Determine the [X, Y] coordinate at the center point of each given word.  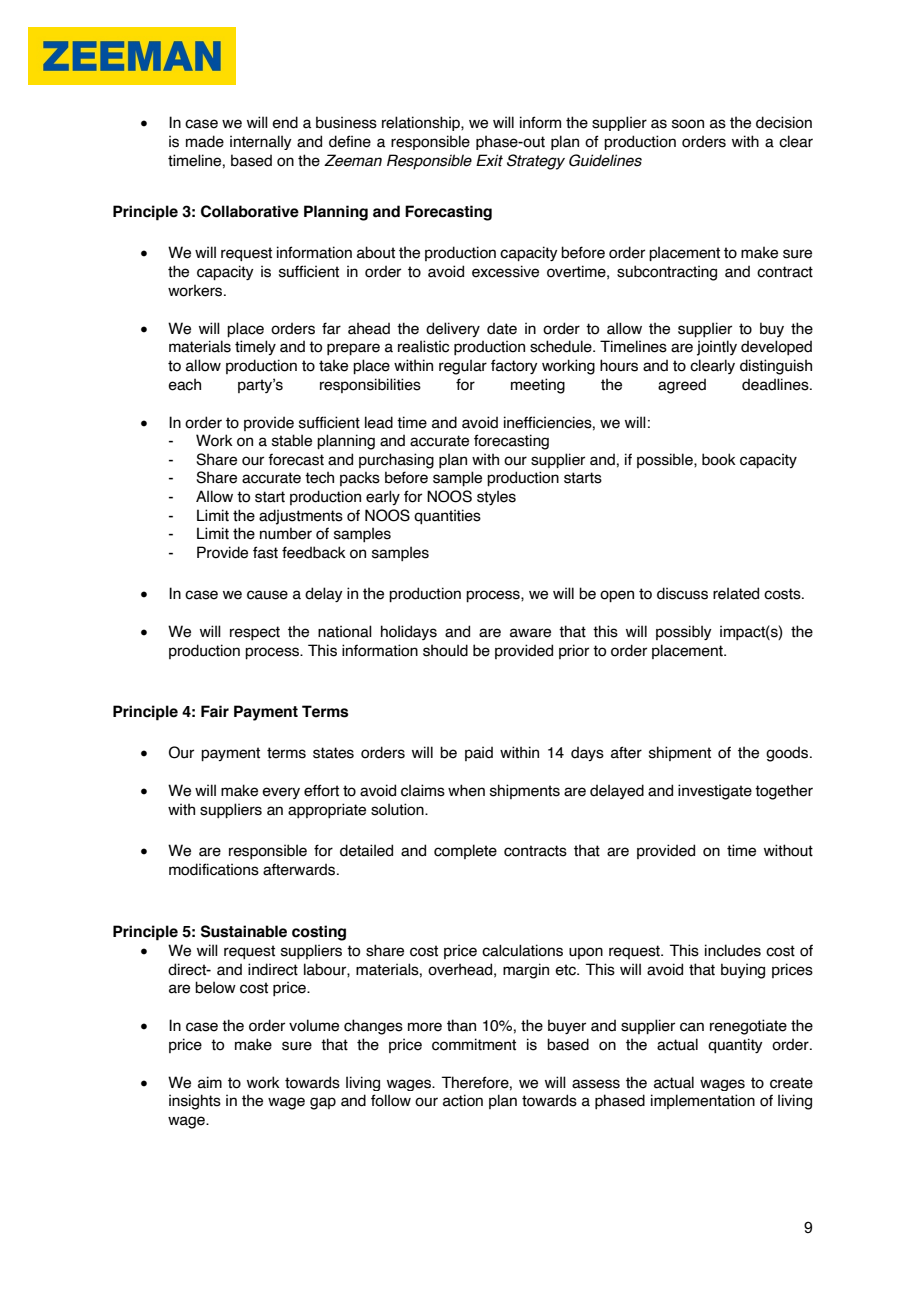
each [184, 384]
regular [463, 367]
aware [530, 633]
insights [195, 1102]
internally [261, 142]
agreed [682, 386]
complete [465, 851]
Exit [489, 160]
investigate [715, 792]
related [736, 593]
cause [267, 595]
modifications [214, 869]
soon [688, 124]
